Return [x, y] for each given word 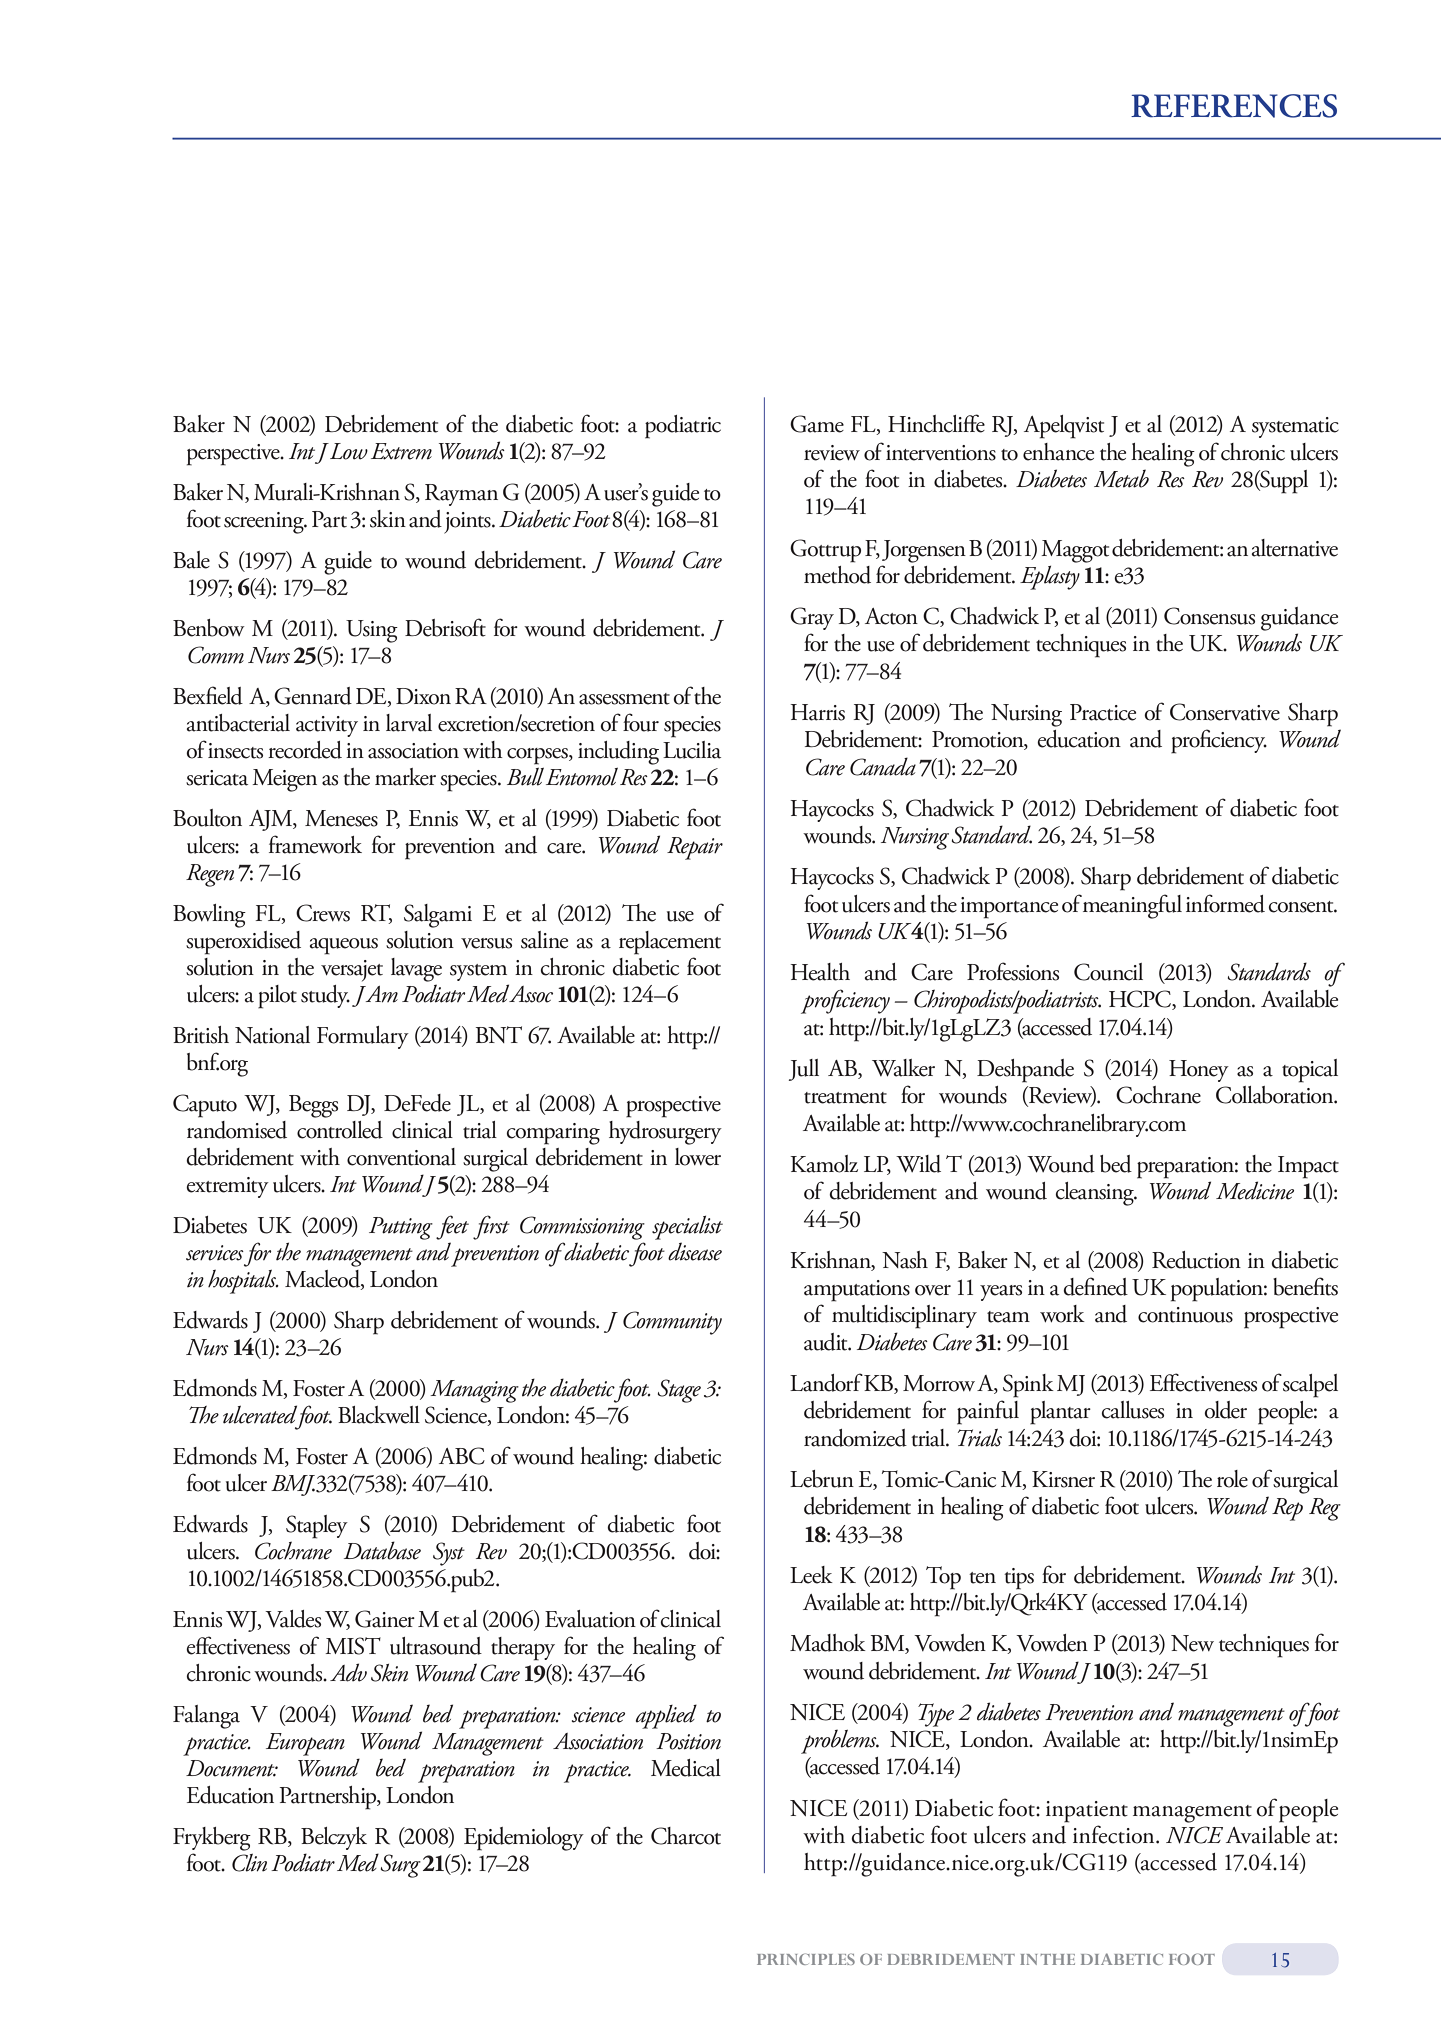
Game [817, 424]
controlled [340, 1130]
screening [265, 523]
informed [1225, 903]
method [837, 575]
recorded [305, 750]
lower [698, 1157]
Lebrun [822, 1479]
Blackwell [379, 1415]
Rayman [461, 495]
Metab [1121, 478]
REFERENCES [1234, 106]
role [1232, 1479]
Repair [695, 848]
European [305, 1744]
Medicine [1255, 1190]
